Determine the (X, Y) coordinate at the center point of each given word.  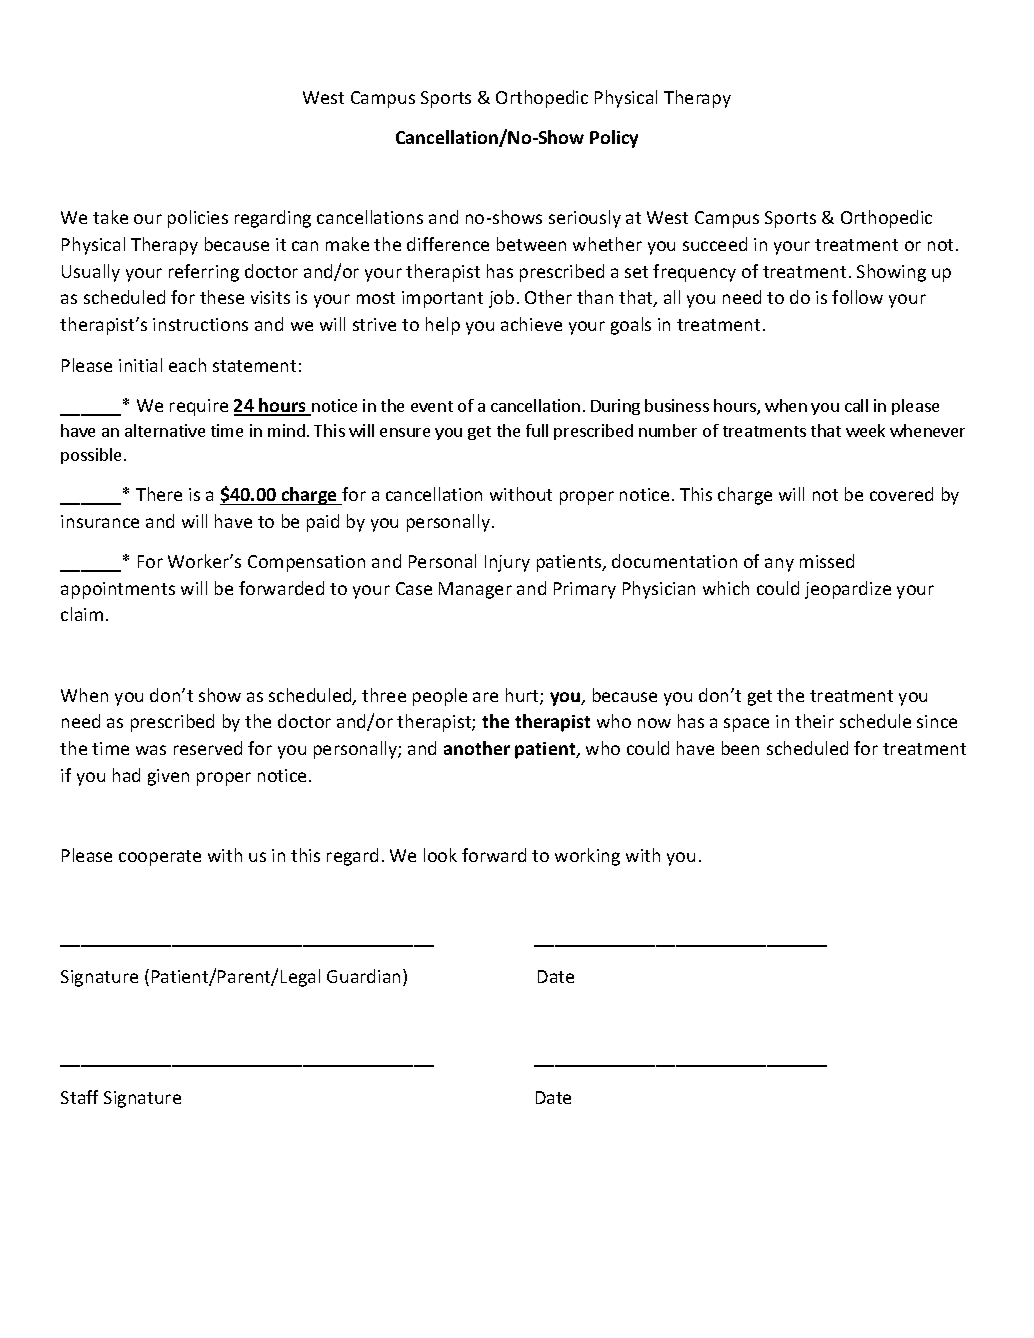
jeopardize (848, 590)
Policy (614, 139)
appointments (118, 590)
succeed (715, 244)
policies (198, 219)
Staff (79, 1097)
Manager (475, 590)
